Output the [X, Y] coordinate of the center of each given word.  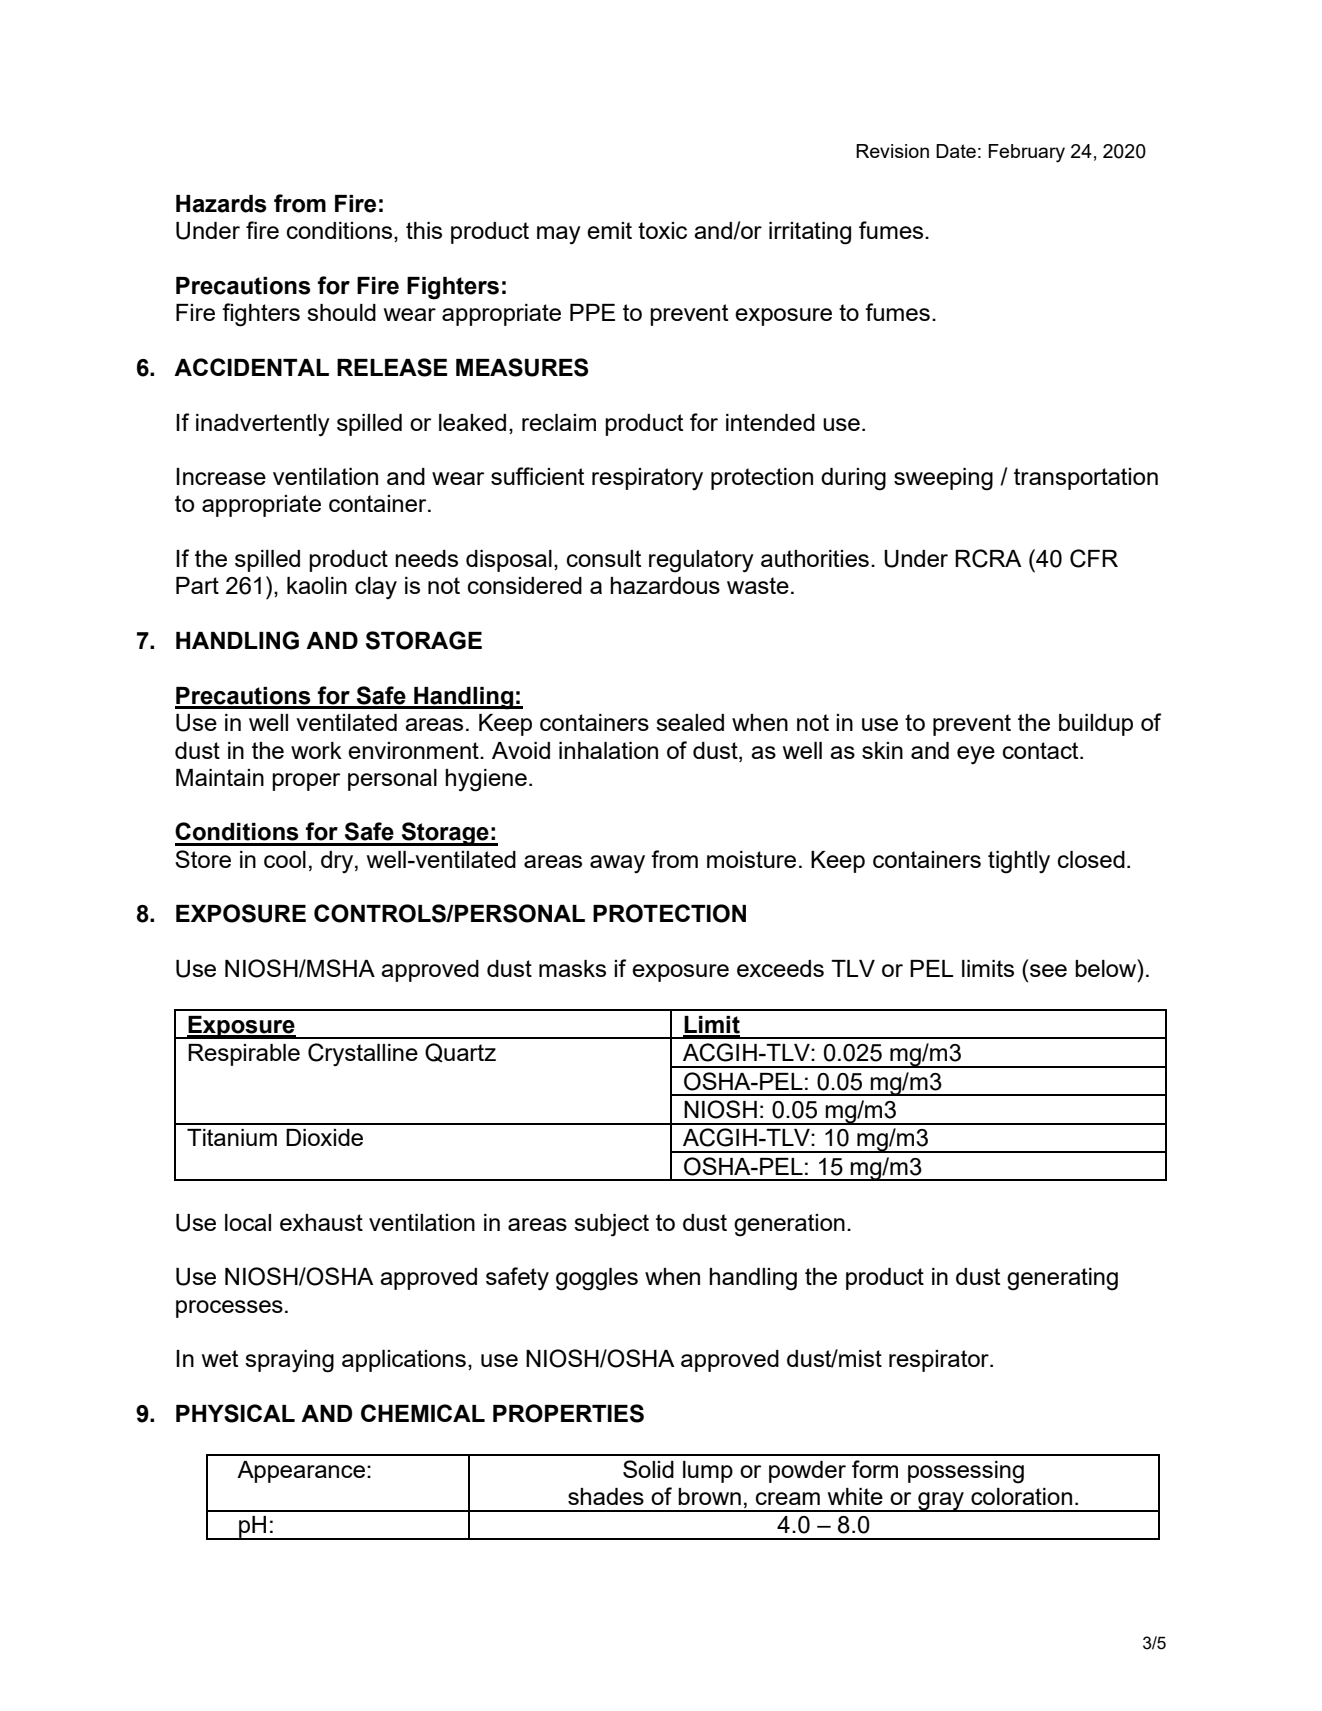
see [1048, 970]
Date [956, 151]
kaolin [317, 585]
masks [572, 968]
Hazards [221, 204]
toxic [662, 230]
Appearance [301, 1472]
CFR [1094, 558]
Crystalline [363, 1054]
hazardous [665, 585]
